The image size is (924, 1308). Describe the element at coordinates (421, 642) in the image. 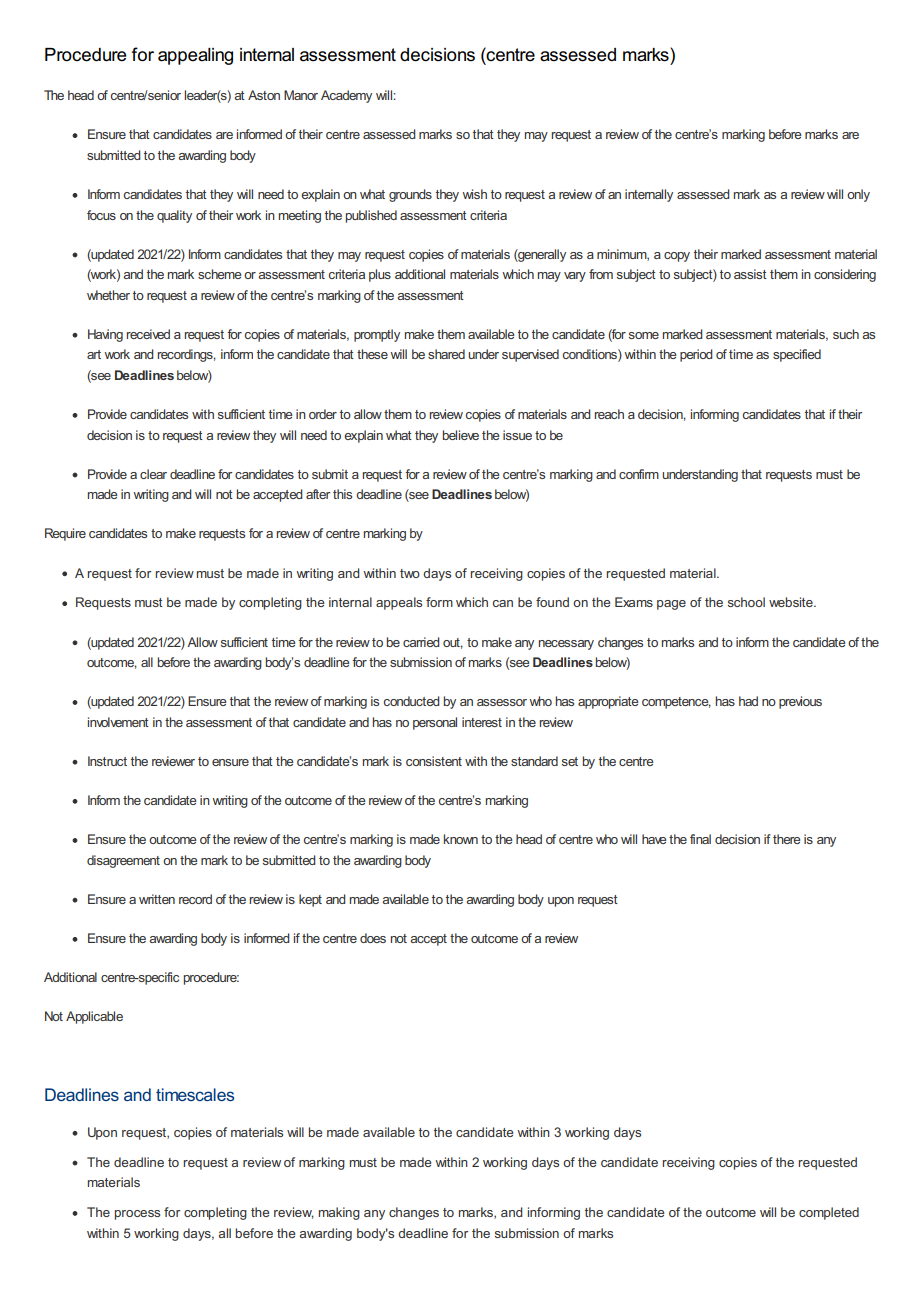

I see `carried` at that location.
